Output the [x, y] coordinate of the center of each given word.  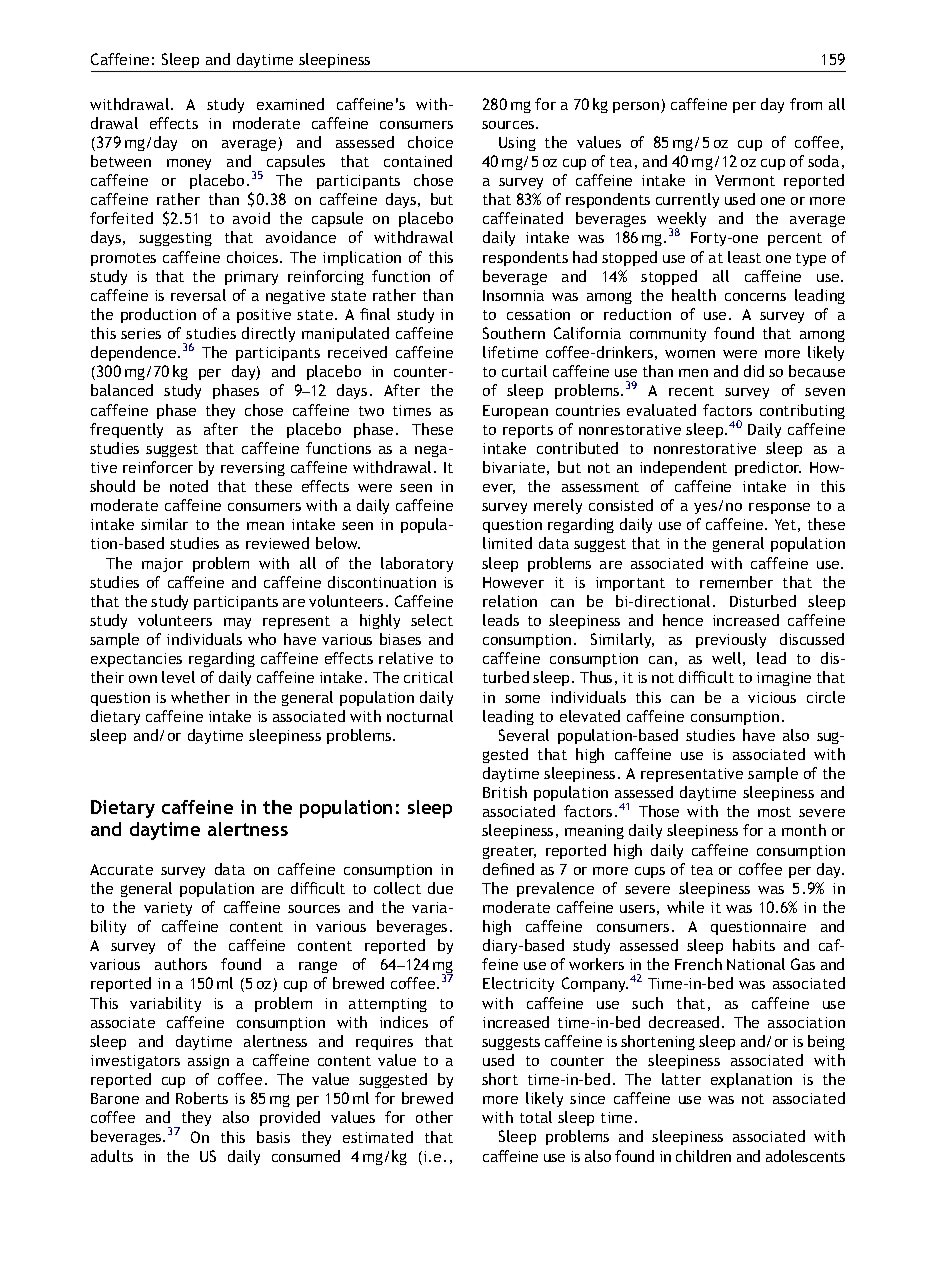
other [434, 1117]
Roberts [202, 1098]
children [703, 1156]
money [189, 164]
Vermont [745, 180]
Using [517, 144]
